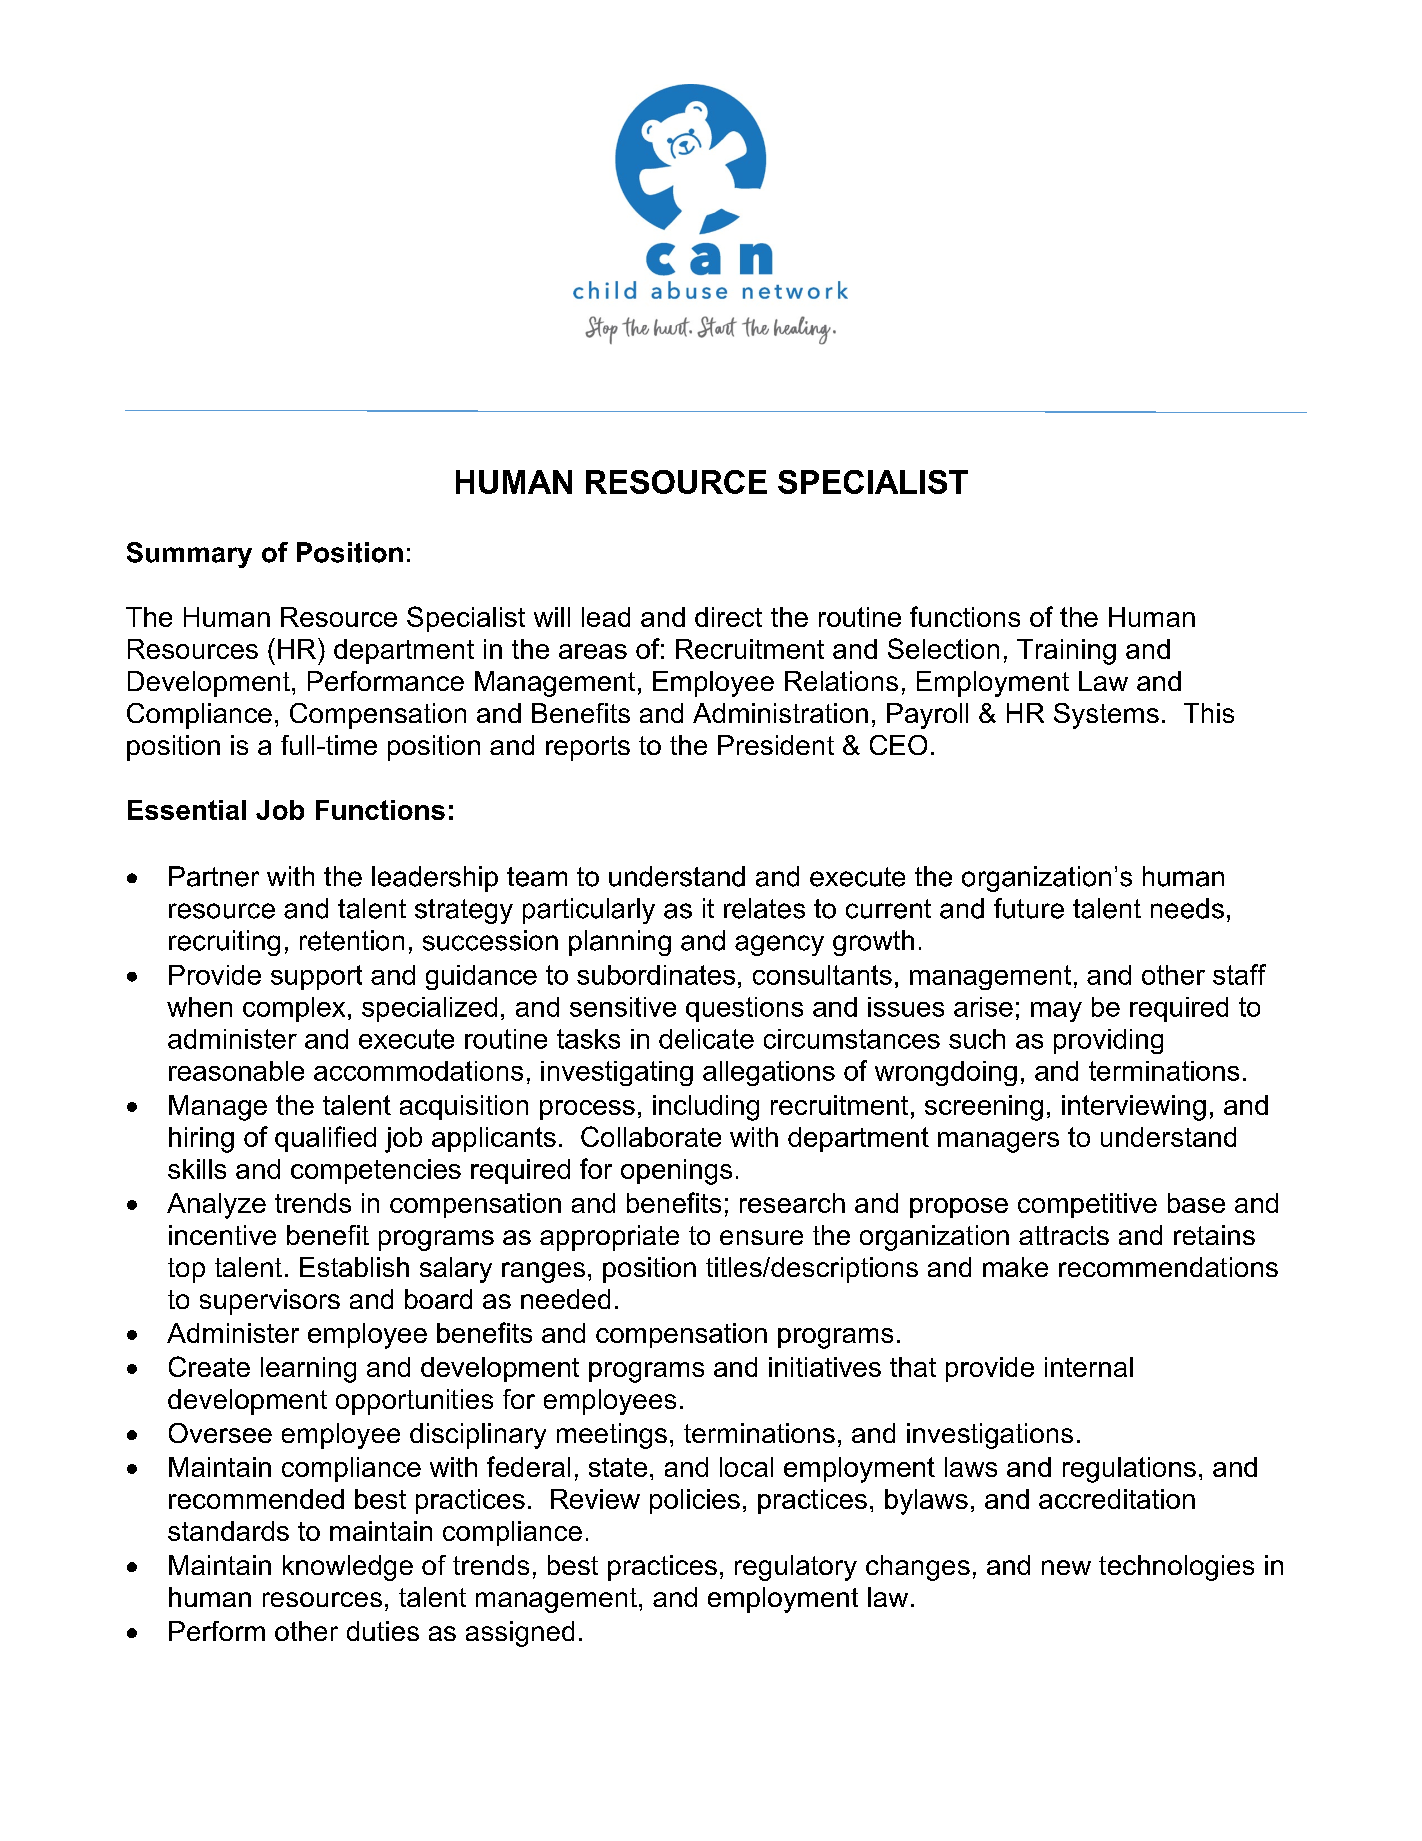 The width and height of the screenshot is (1422, 1841). Describe the element at coordinates (1134, 1108) in the screenshot. I see `interviewing` at that location.
